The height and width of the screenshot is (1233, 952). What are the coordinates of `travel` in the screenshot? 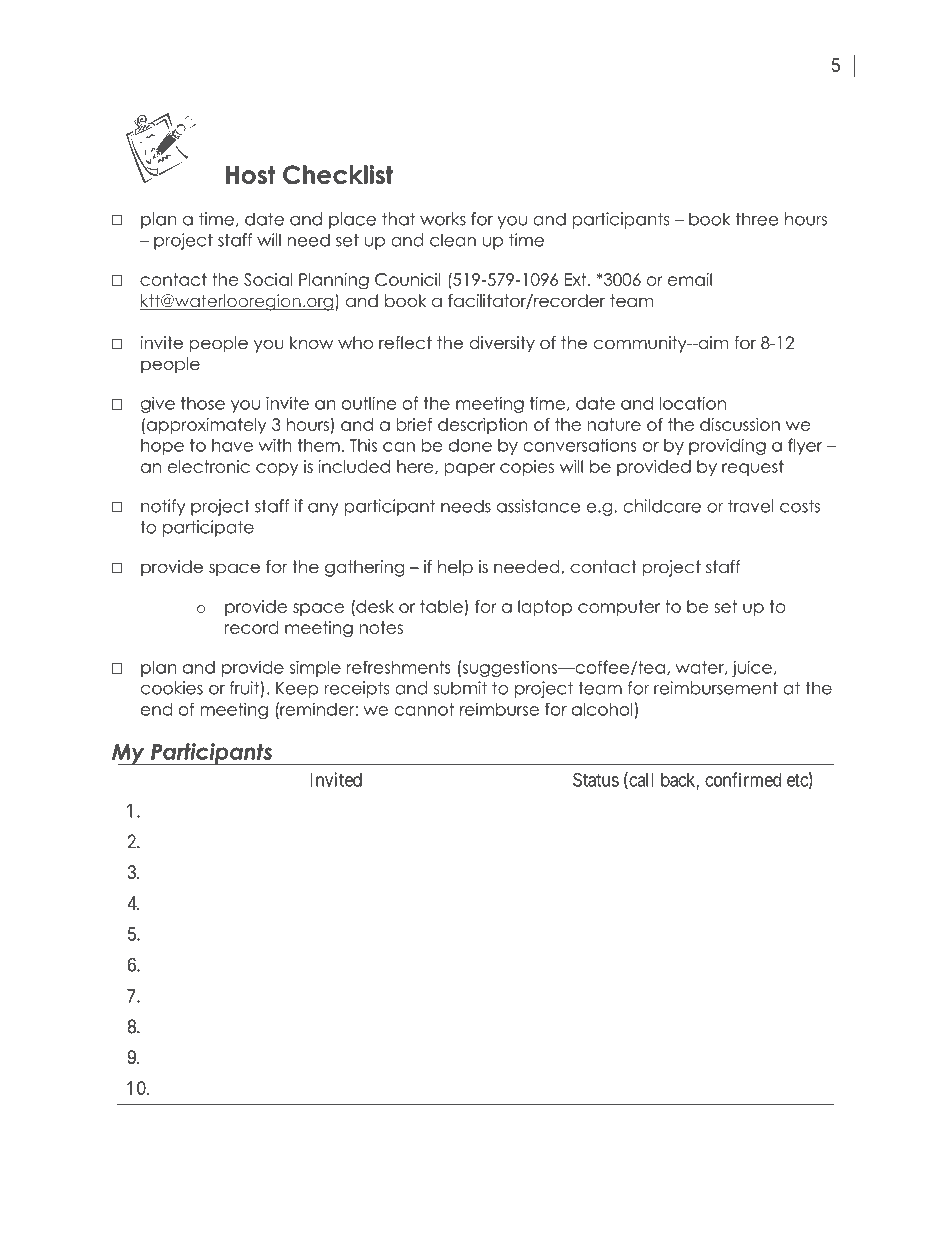 It's located at (751, 506).
